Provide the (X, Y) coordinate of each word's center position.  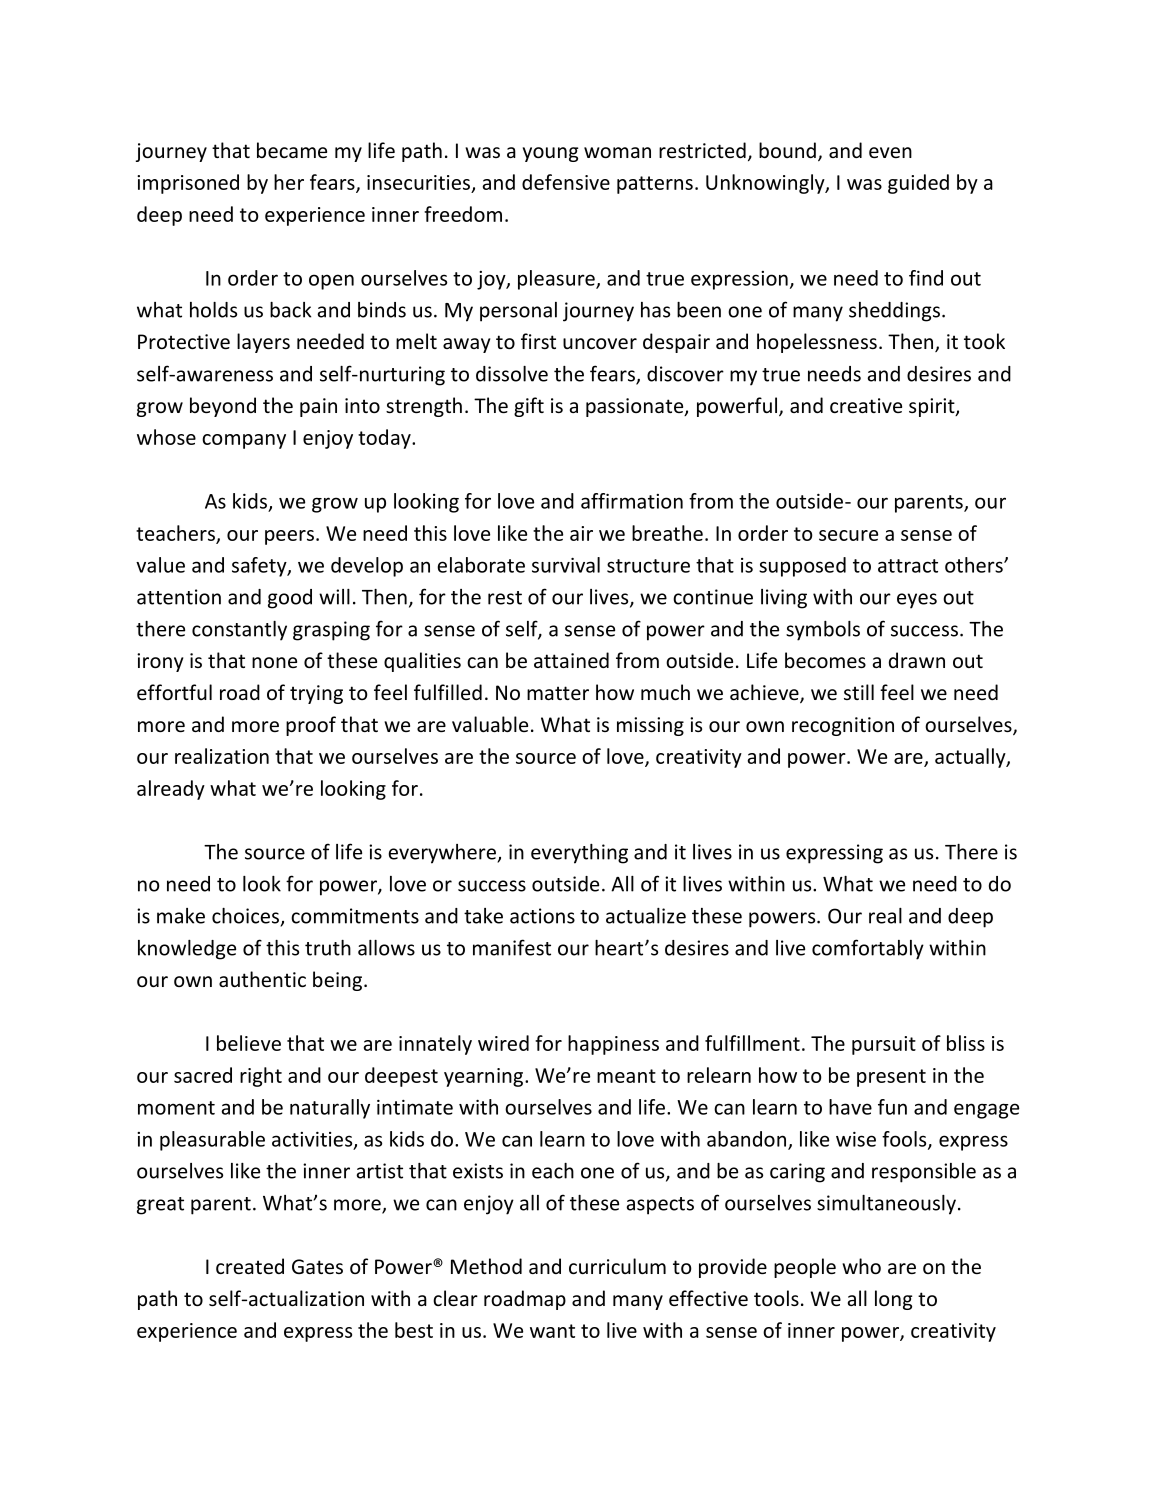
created (250, 1266)
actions (542, 916)
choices (245, 916)
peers (289, 537)
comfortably (868, 949)
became (292, 150)
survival (566, 565)
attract (908, 566)
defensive (566, 182)
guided (918, 184)
